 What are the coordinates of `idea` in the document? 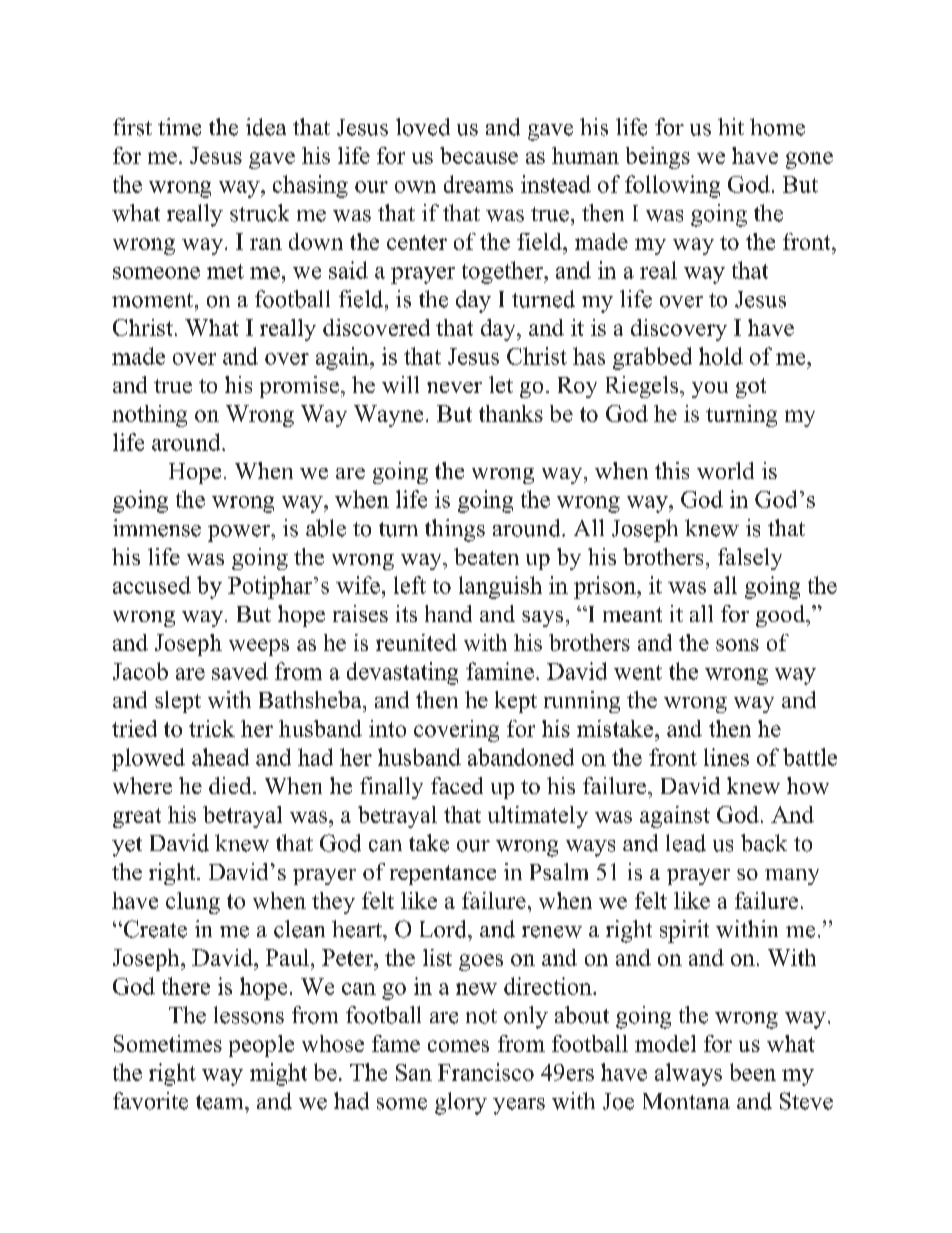 It's located at (266, 127).
